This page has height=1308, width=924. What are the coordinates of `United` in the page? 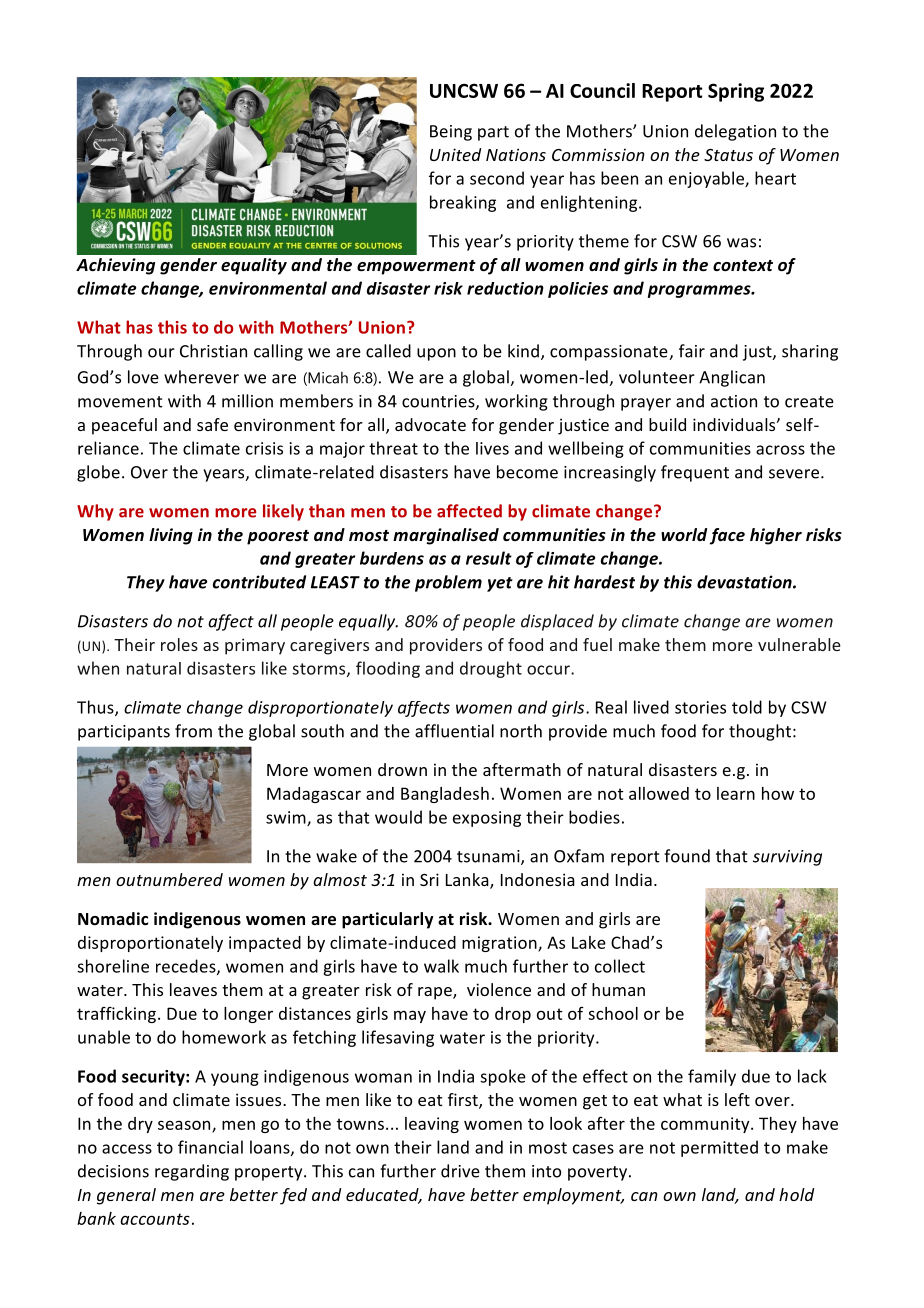 It's located at (455, 154).
